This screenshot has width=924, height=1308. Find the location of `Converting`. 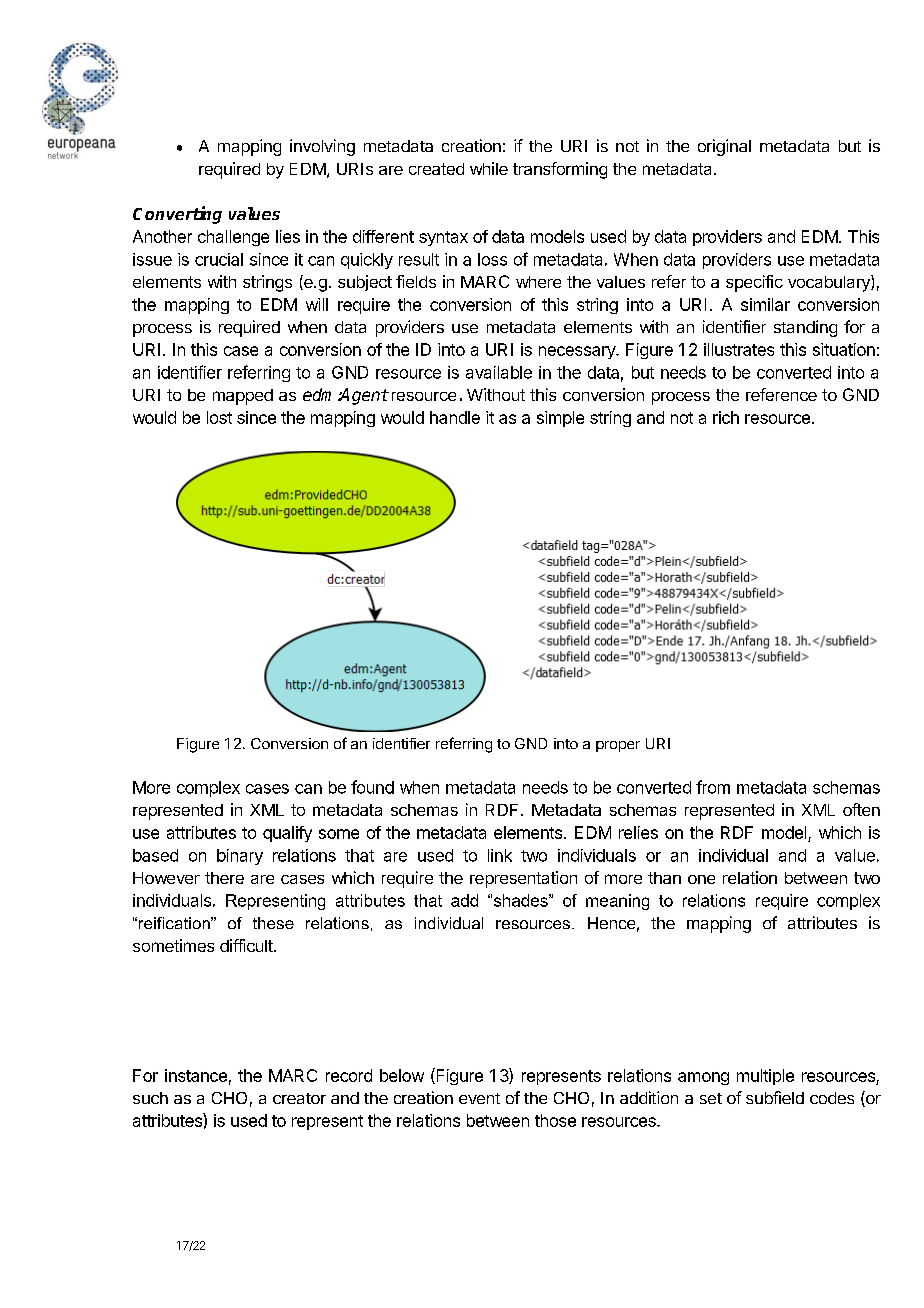

Converting is located at coordinates (177, 215).
